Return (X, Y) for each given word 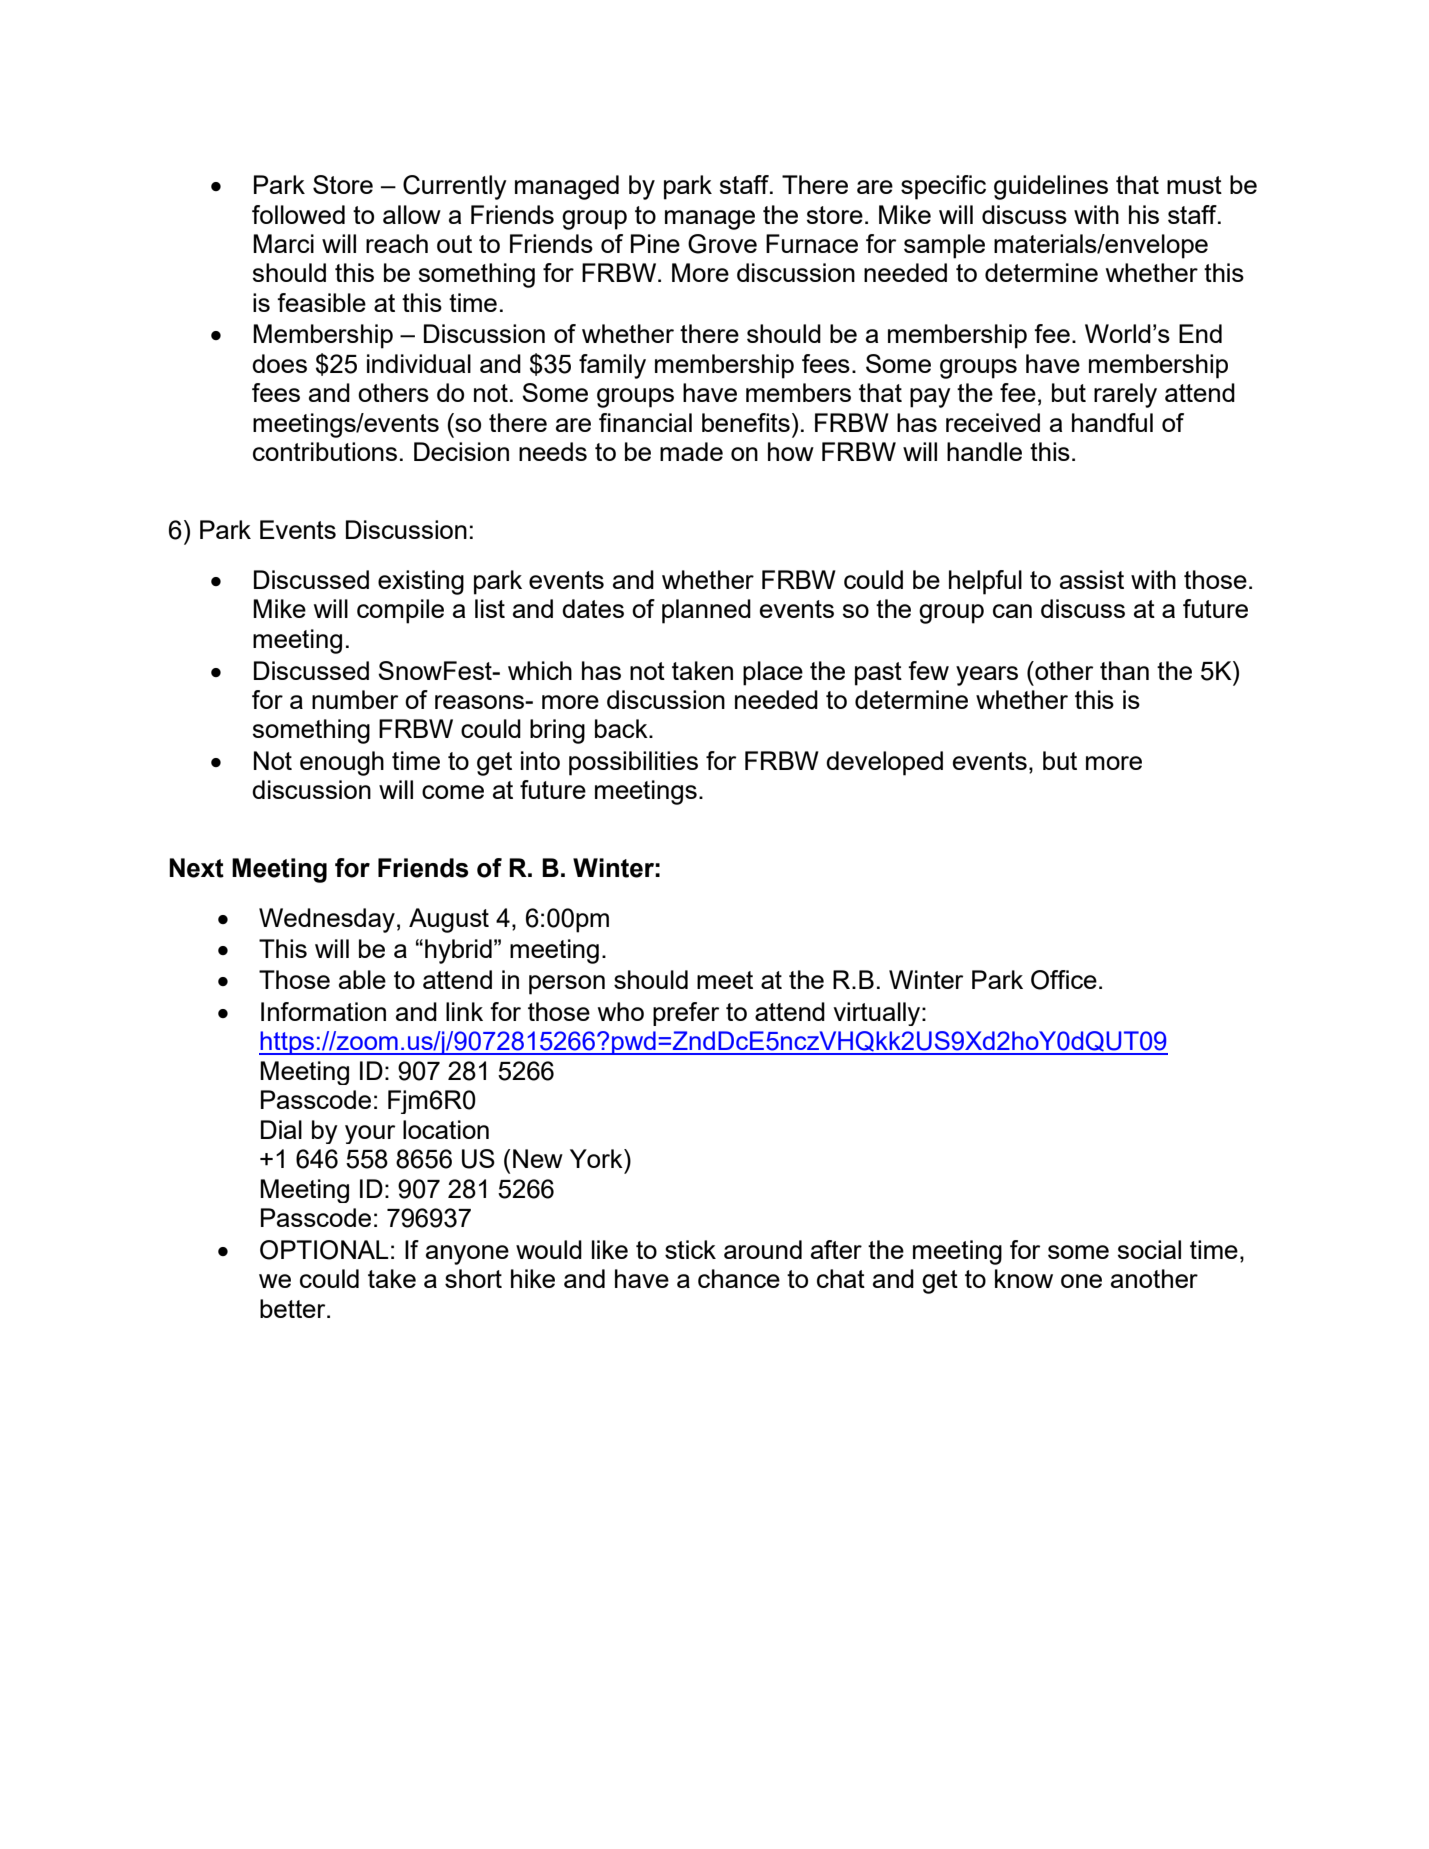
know (1024, 1278)
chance (739, 1278)
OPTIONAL (324, 1250)
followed (298, 214)
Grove (722, 244)
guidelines (1051, 187)
